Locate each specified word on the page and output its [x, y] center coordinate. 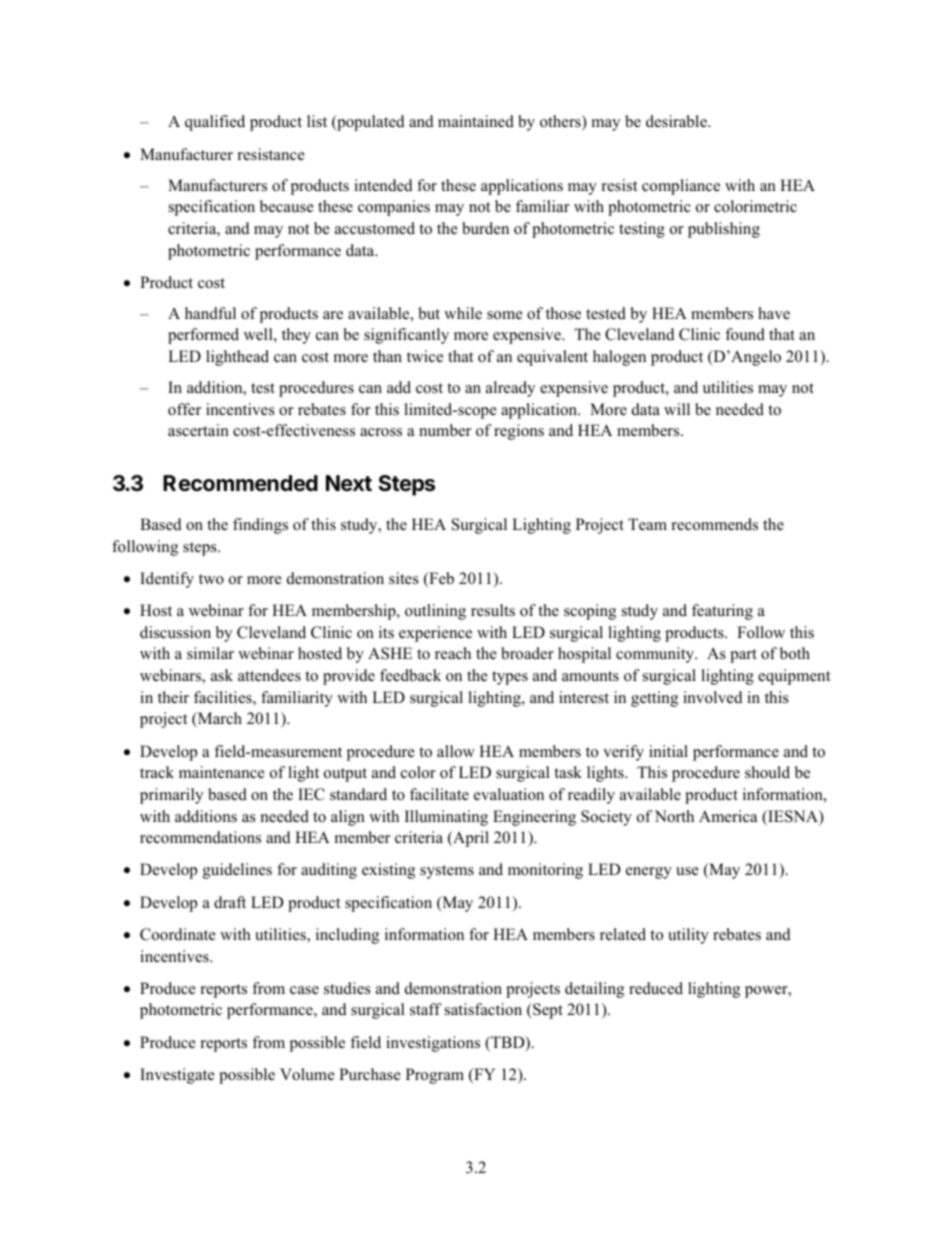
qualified [215, 123]
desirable [677, 121]
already [510, 389]
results [493, 610]
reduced [656, 988]
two [211, 579]
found [745, 334]
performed [203, 336]
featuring [722, 612]
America [728, 816]
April [470, 839]
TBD [508, 1043]
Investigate [177, 1076]
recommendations [200, 837]
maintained [476, 121]
